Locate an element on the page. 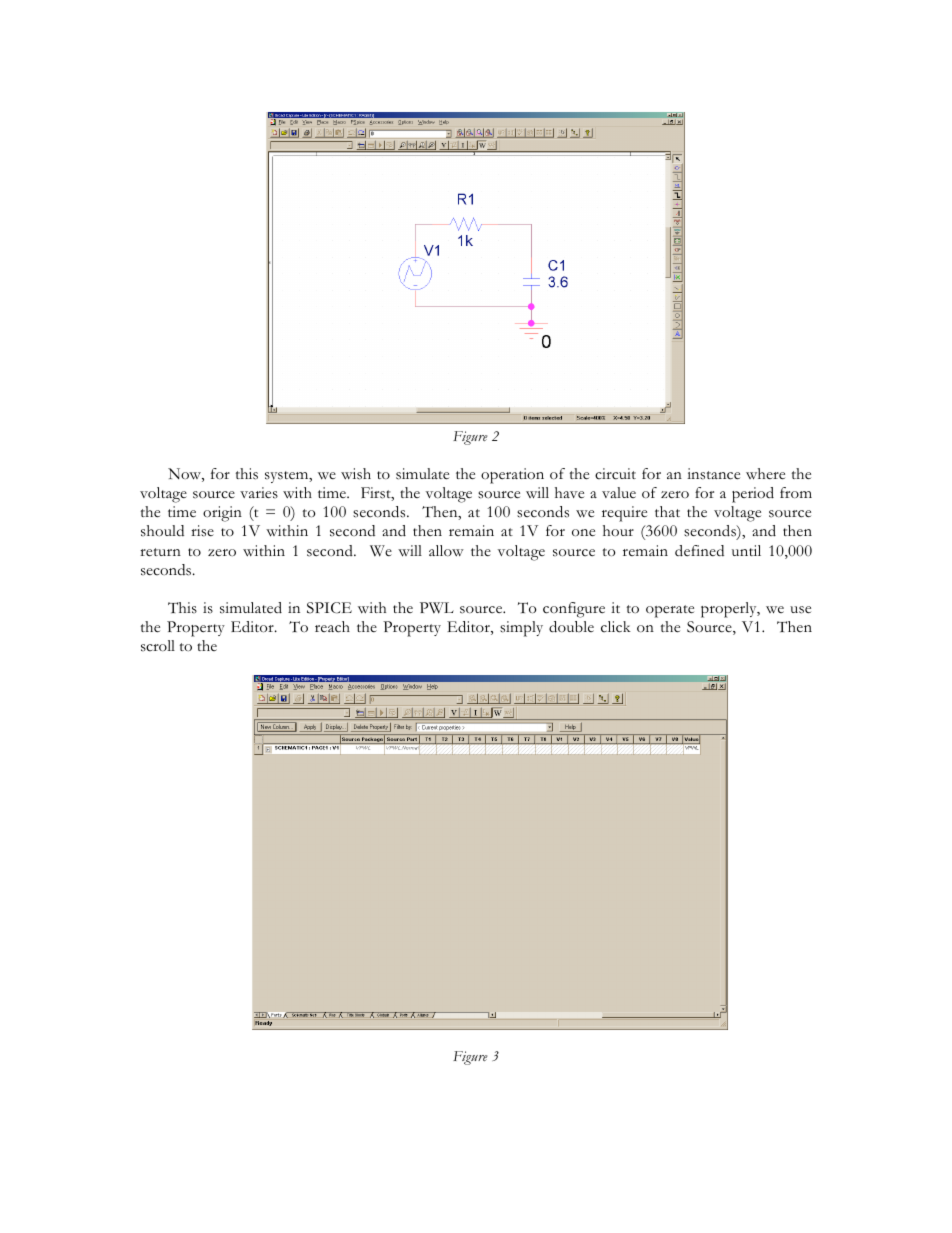  allow is located at coordinates (446, 550).
